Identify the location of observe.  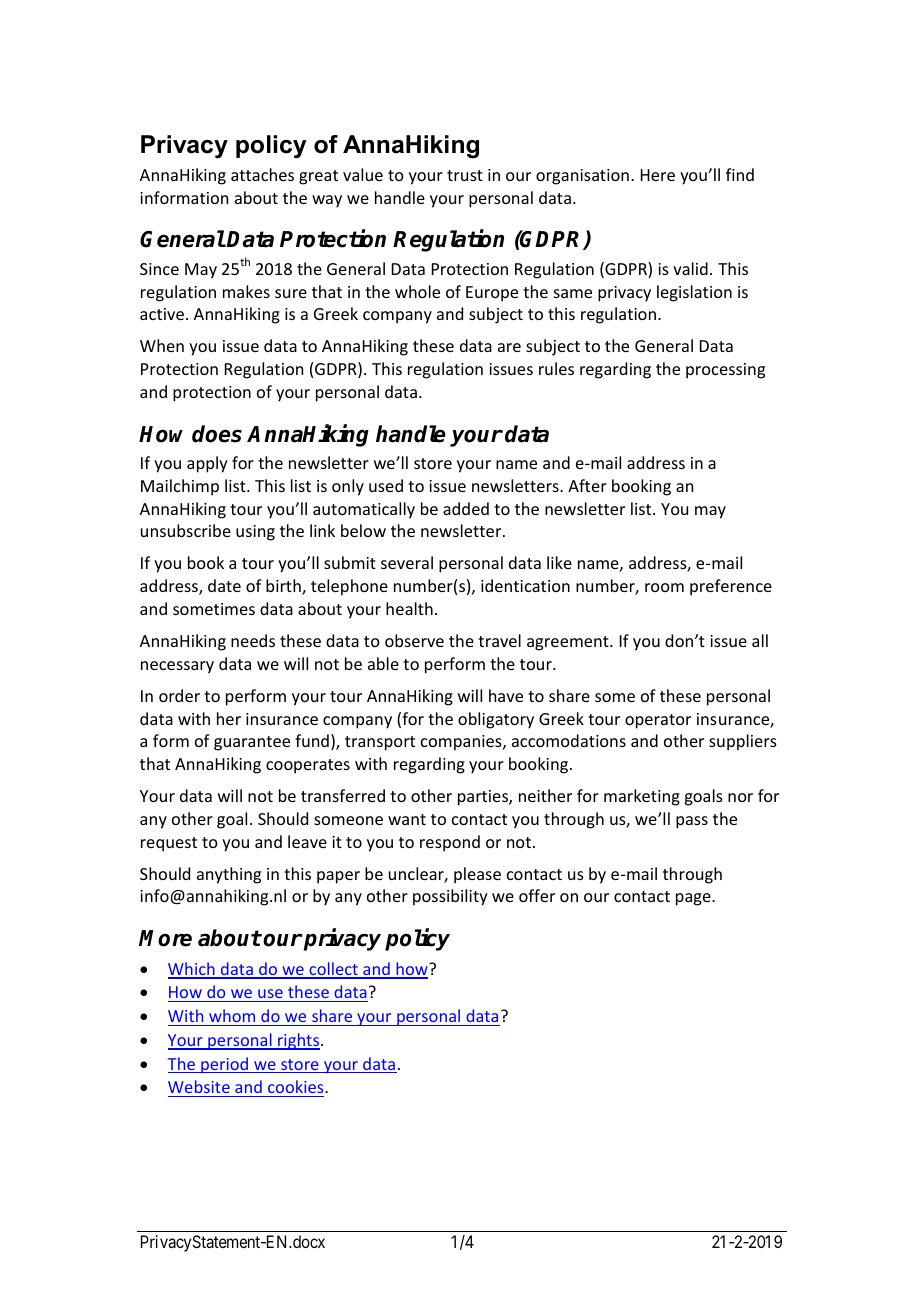
(414, 640).
